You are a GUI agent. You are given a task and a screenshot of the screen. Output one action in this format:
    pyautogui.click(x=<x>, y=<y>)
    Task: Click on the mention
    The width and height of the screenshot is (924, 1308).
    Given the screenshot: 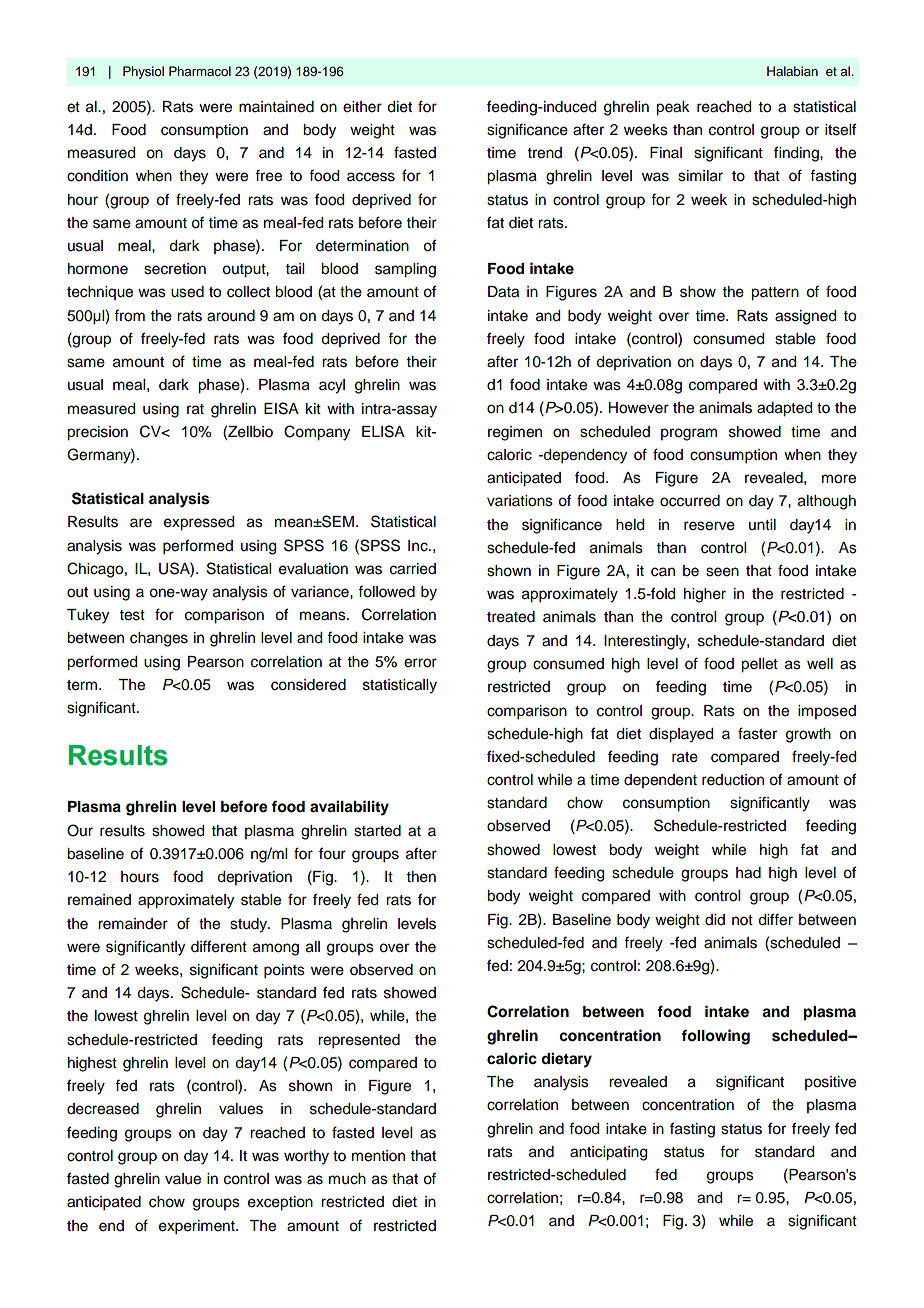 What is the action you would take?
    pyautogui.click(x=378, y=1156)
